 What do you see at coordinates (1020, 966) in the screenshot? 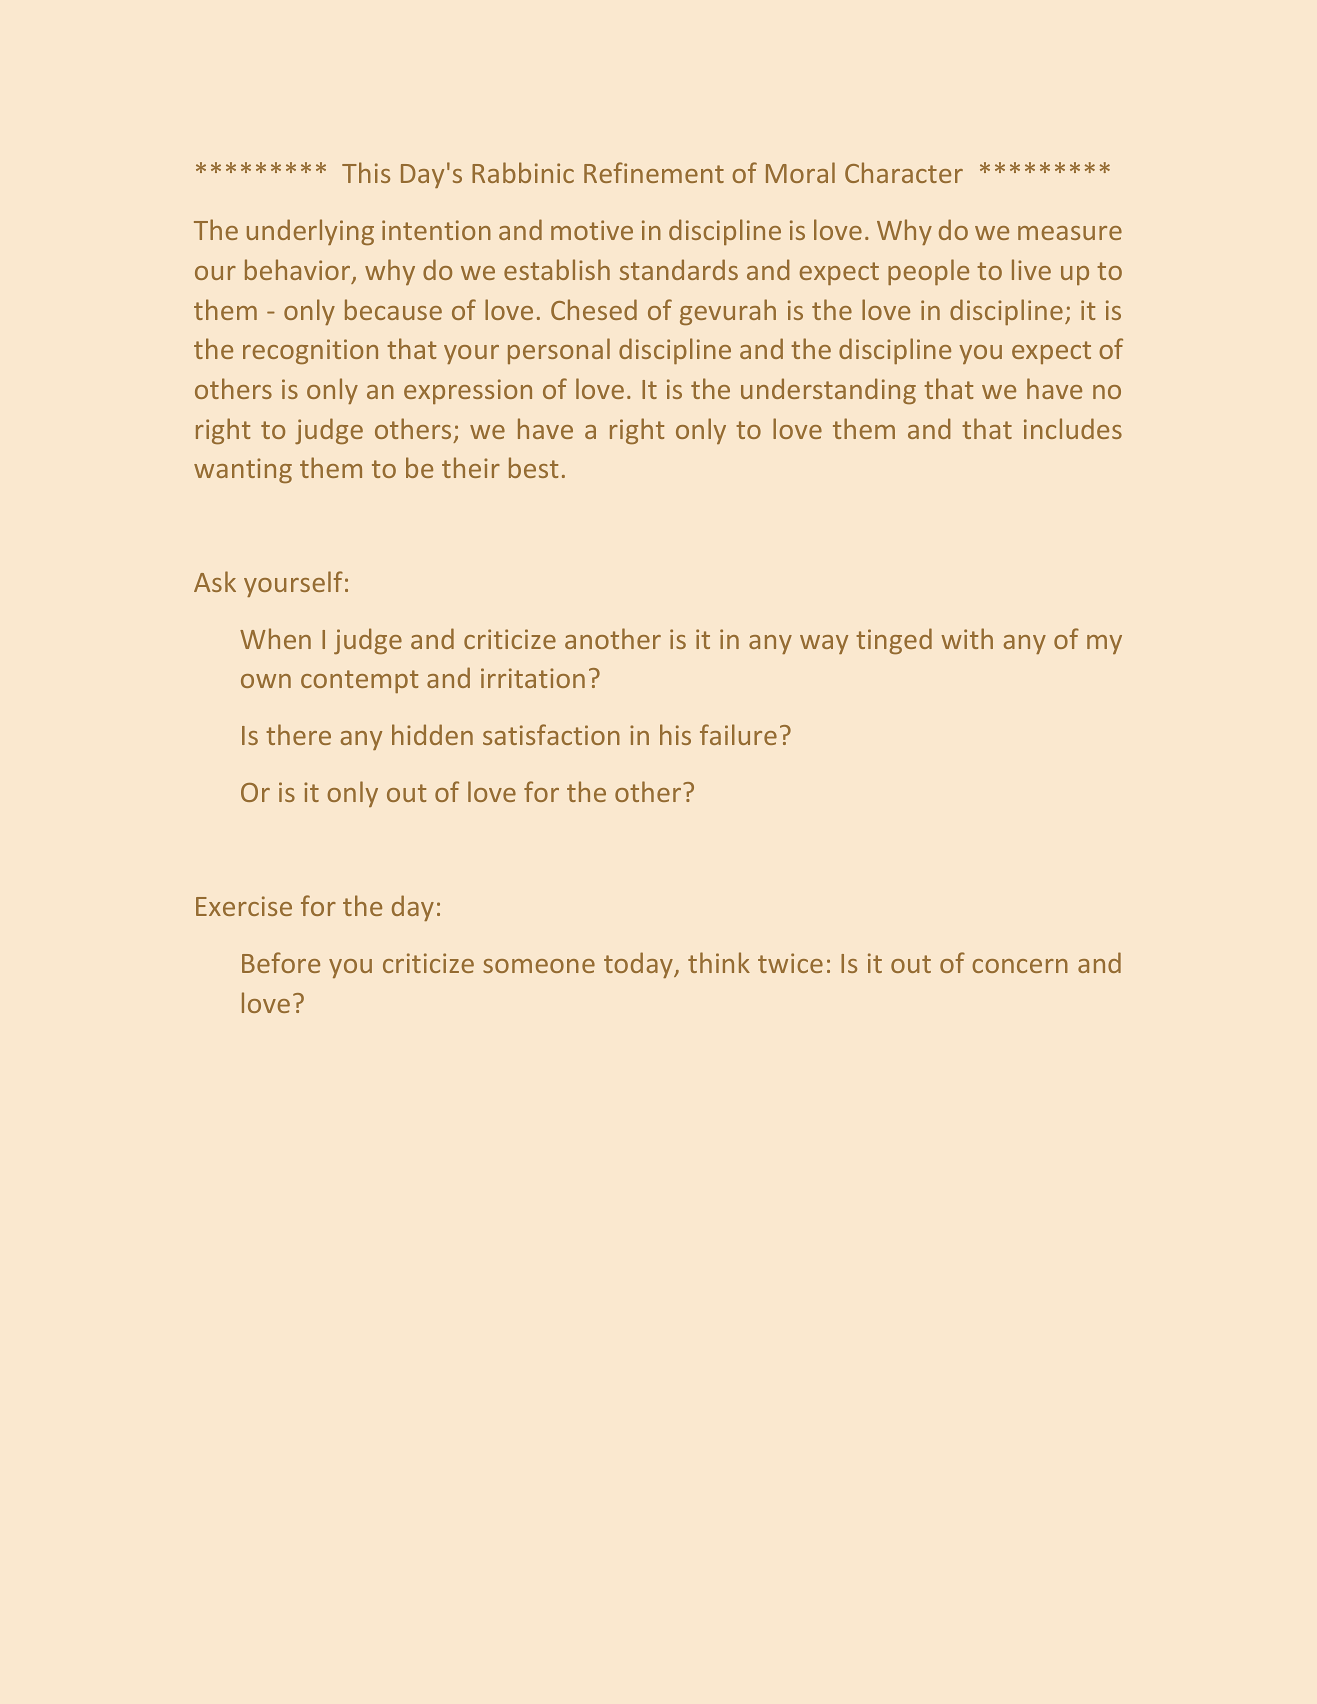
I see `concern` at bounding box center [1020, 966].
